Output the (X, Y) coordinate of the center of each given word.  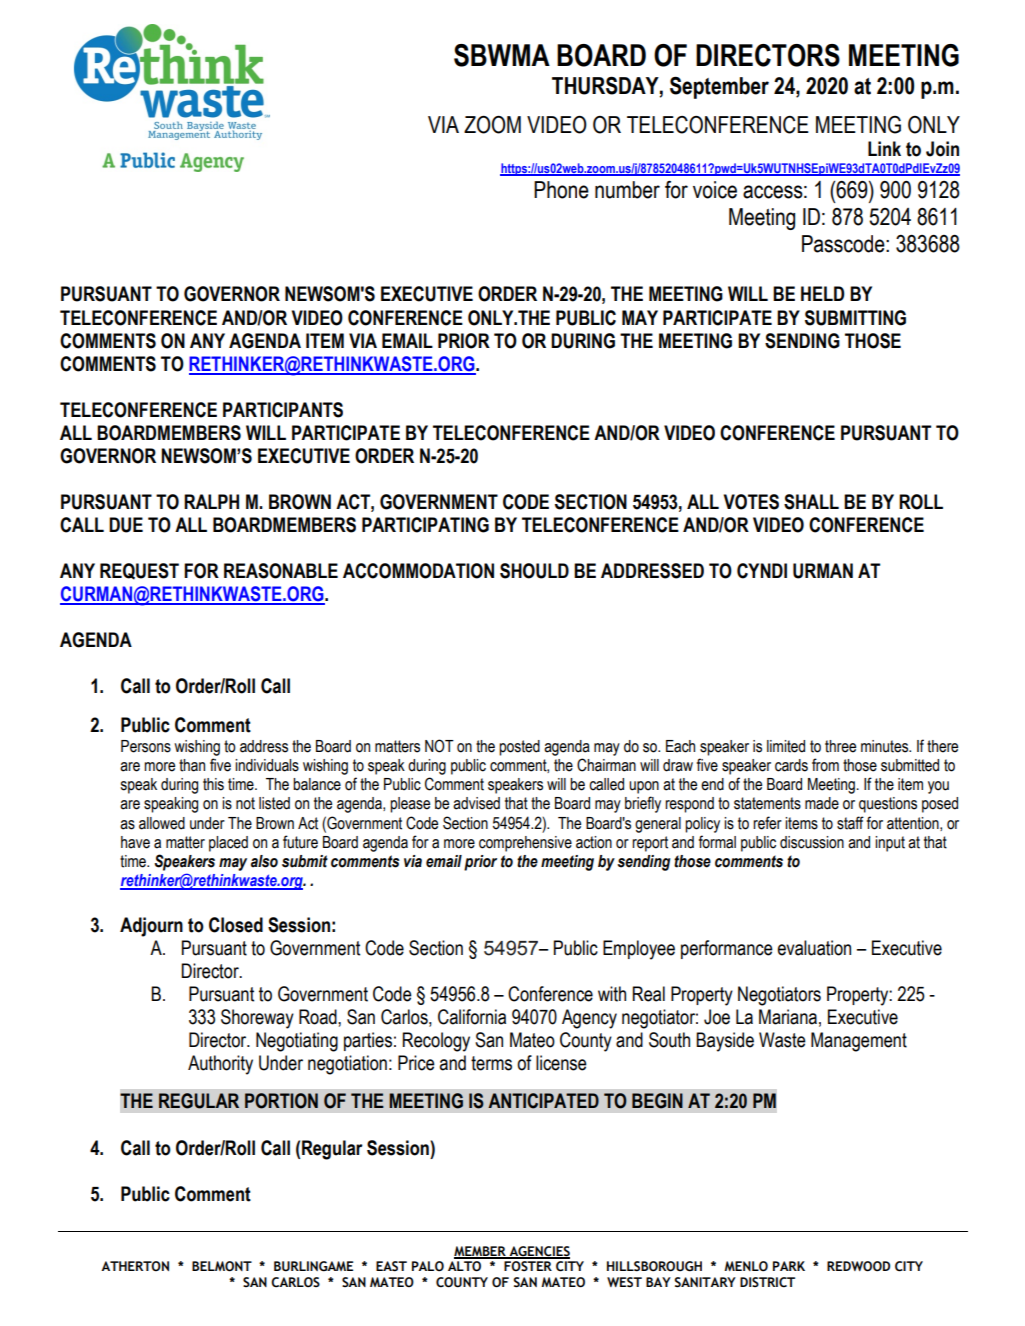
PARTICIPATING (425, 525)
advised (476, 803)
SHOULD (534, 571)
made (822, 803)
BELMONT (222, 1266)
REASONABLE (281, 571)
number (627, 190)
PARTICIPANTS (283, 410)
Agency (589, 1019)
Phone (561, 190)
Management (859, 1042)
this (213, 784)
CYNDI (762, 571)
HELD (822, 293)
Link (884, 148)
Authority (220, 1065)
